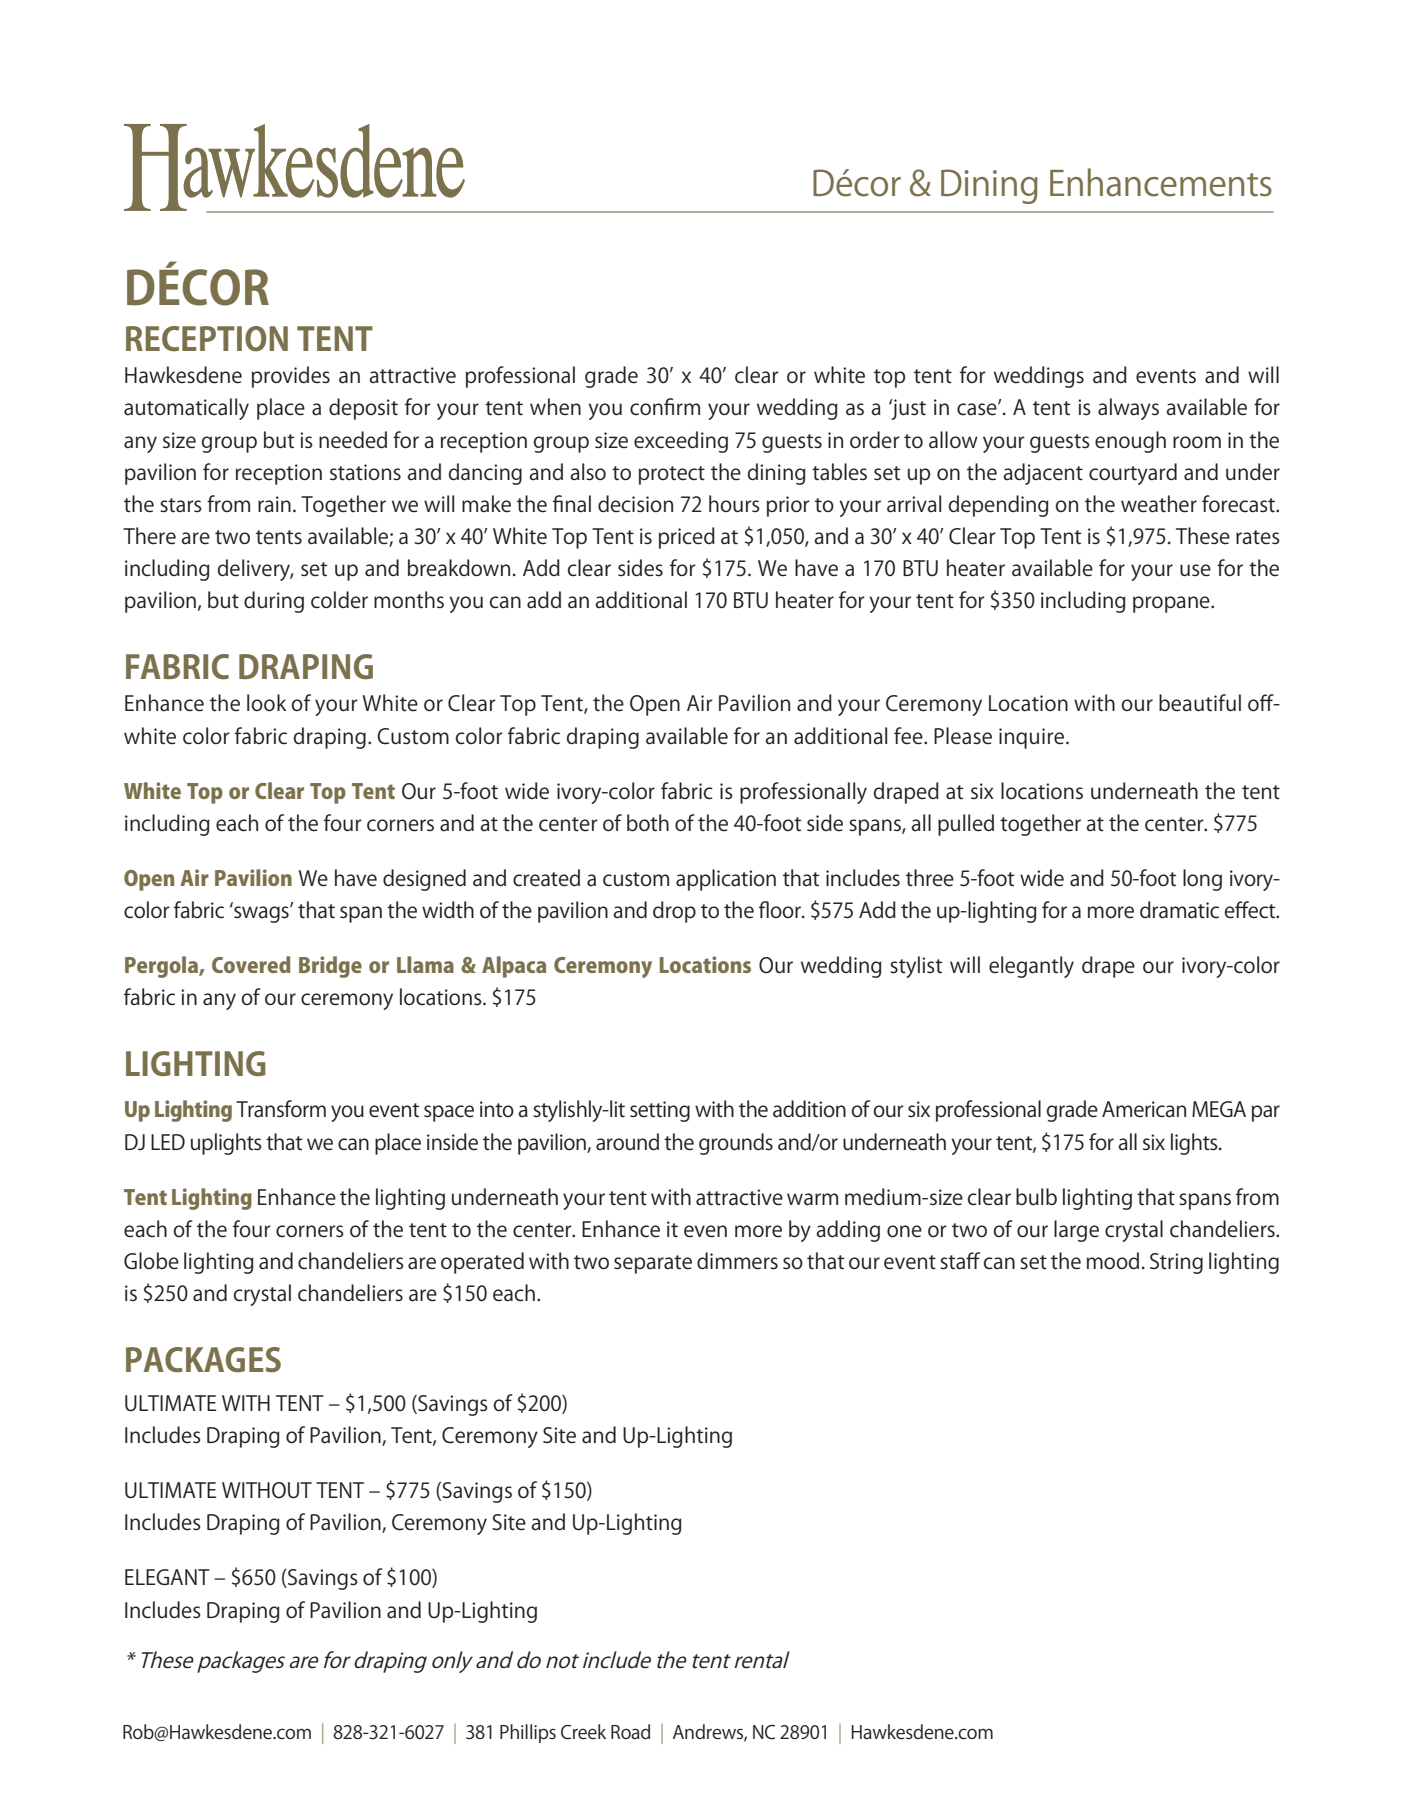 Image resolution: width=1404 pixels, height=1817 pixels. I want to click on Phillips, so click(528, 1733).
